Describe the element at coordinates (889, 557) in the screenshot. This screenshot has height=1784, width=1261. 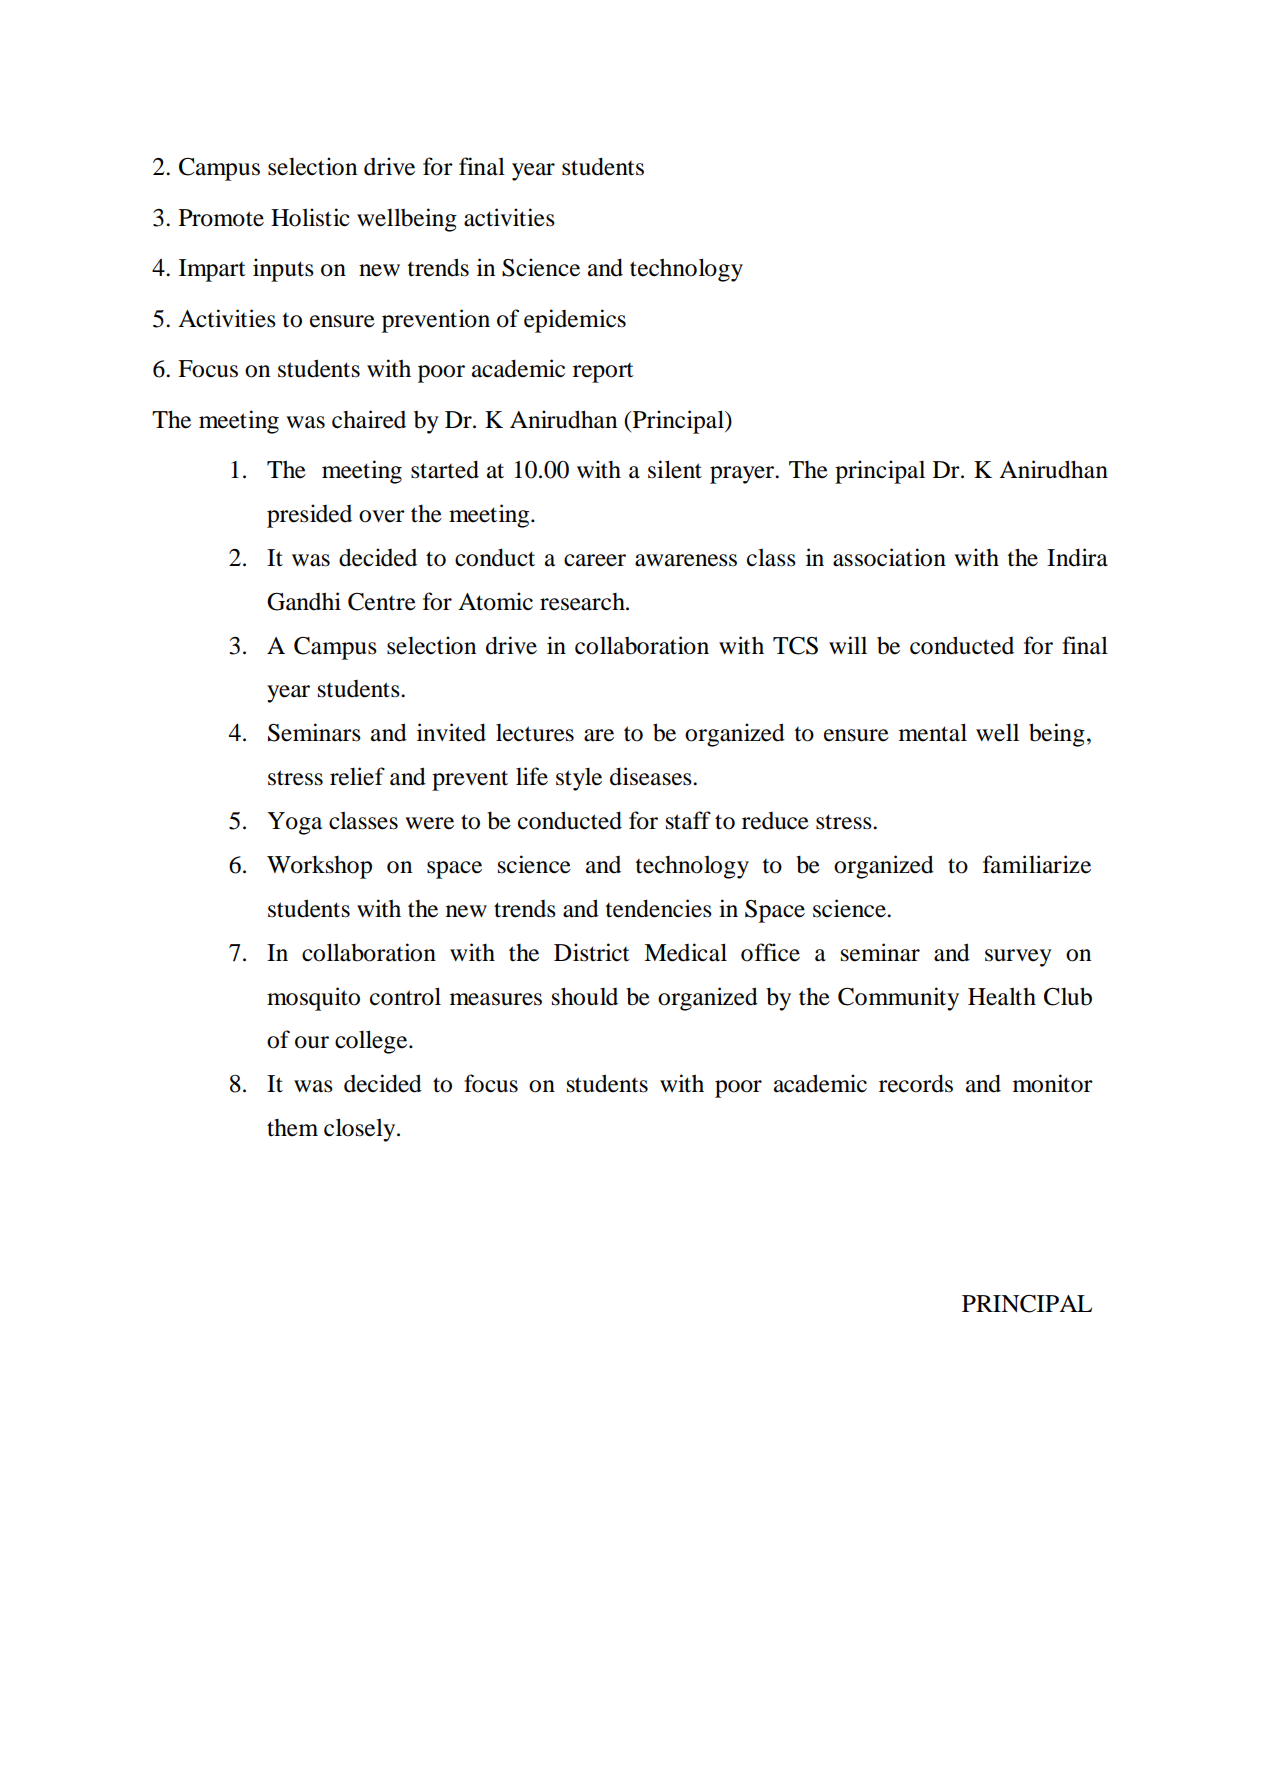
I see `association` at that location.
